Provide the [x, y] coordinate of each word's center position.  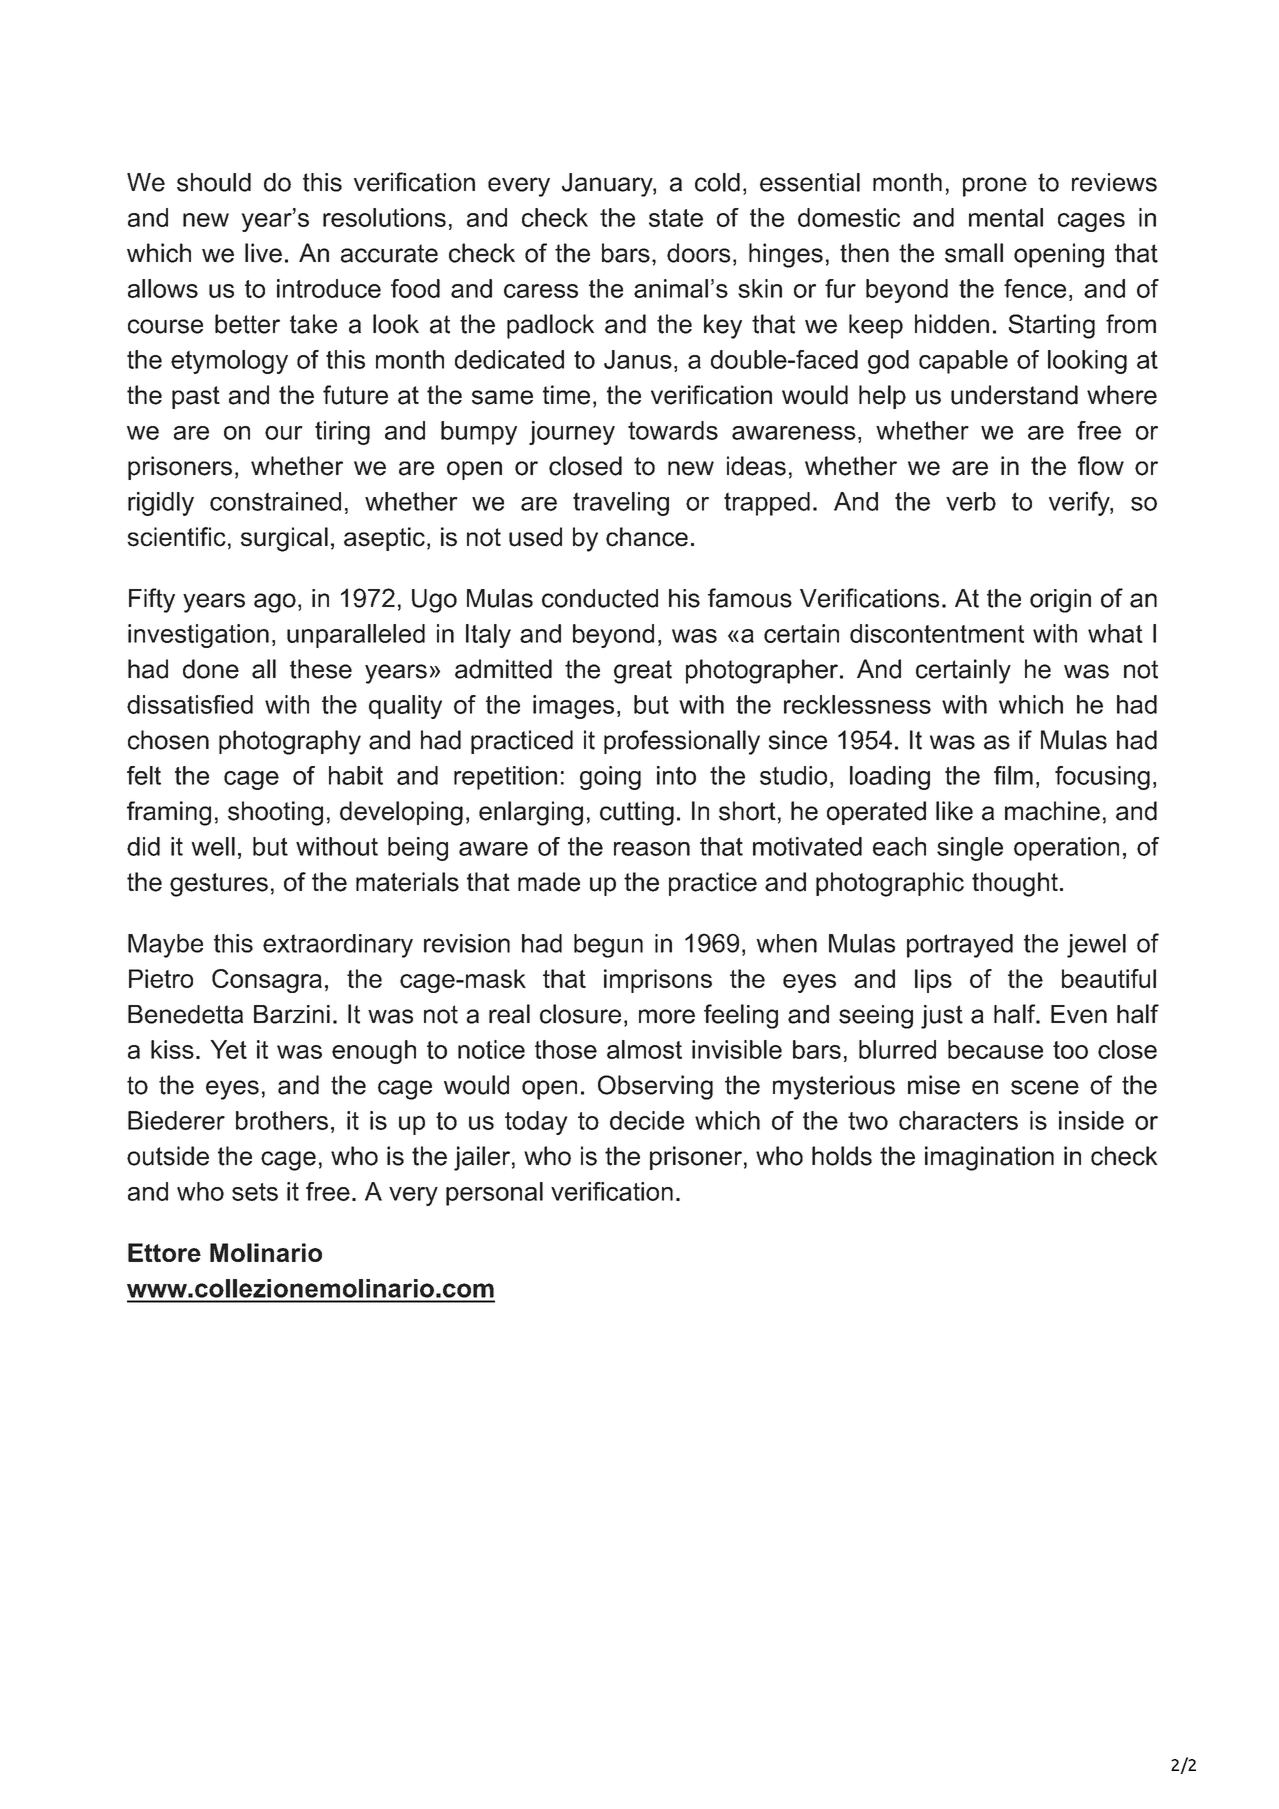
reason [652, 849]
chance [647, 537]
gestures [219, 885]
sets [255, 1192]
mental [1006, 217]
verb [971, 501]
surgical [284, 539]
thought [1015, 884]
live [263, 253]
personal [494, 1194]
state [676, 218]
